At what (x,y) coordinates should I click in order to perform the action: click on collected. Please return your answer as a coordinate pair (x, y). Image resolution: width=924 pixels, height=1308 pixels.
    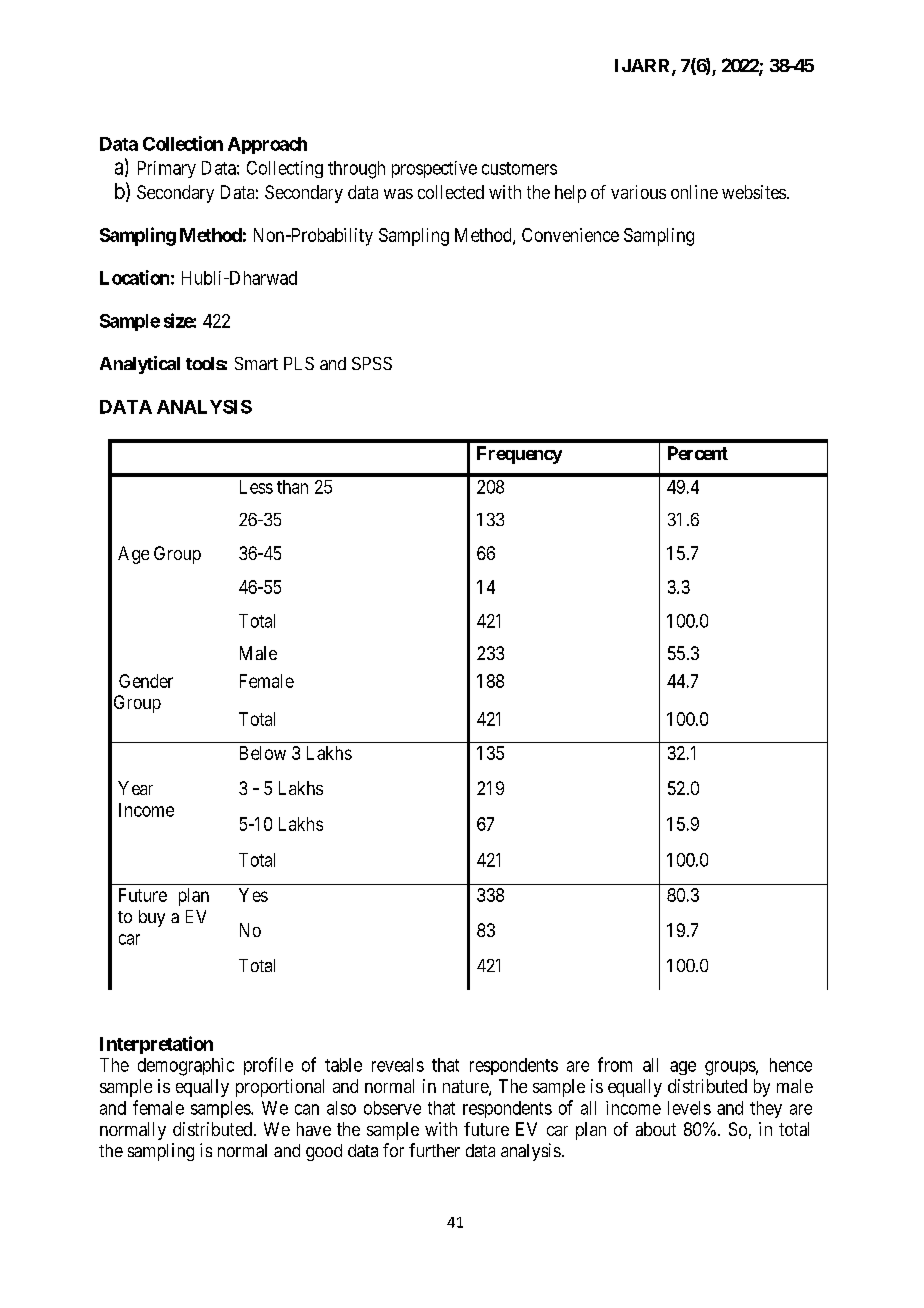
    Looking at the image, I should click on (451, 192).
